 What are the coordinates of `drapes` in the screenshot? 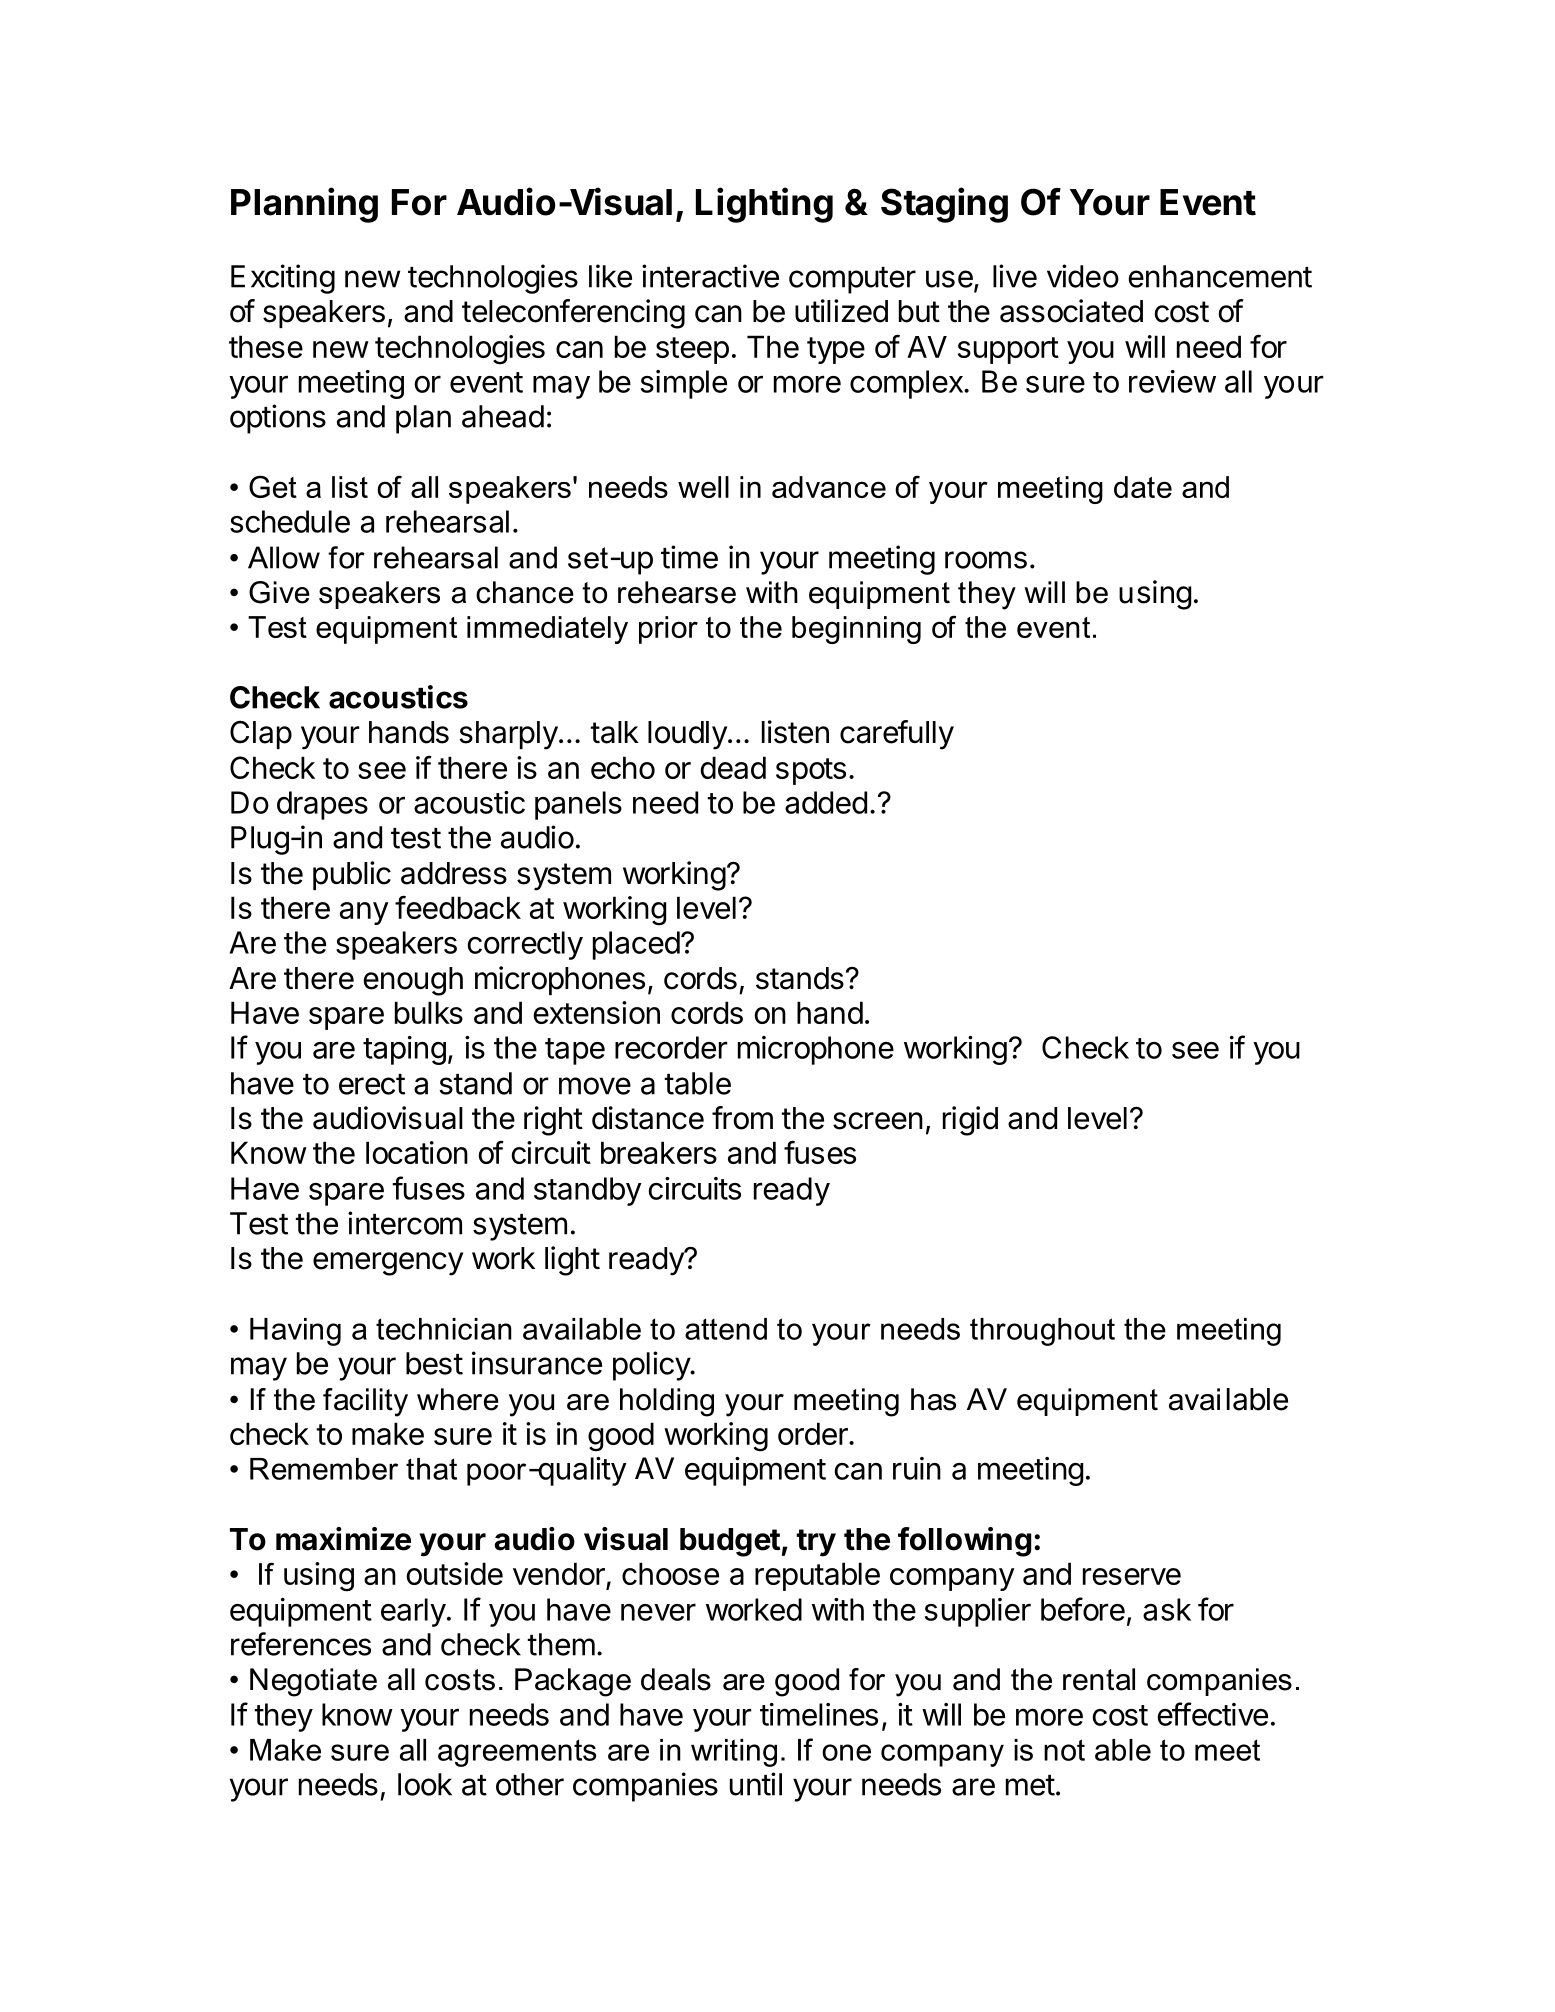 It's located at (322, 805).
